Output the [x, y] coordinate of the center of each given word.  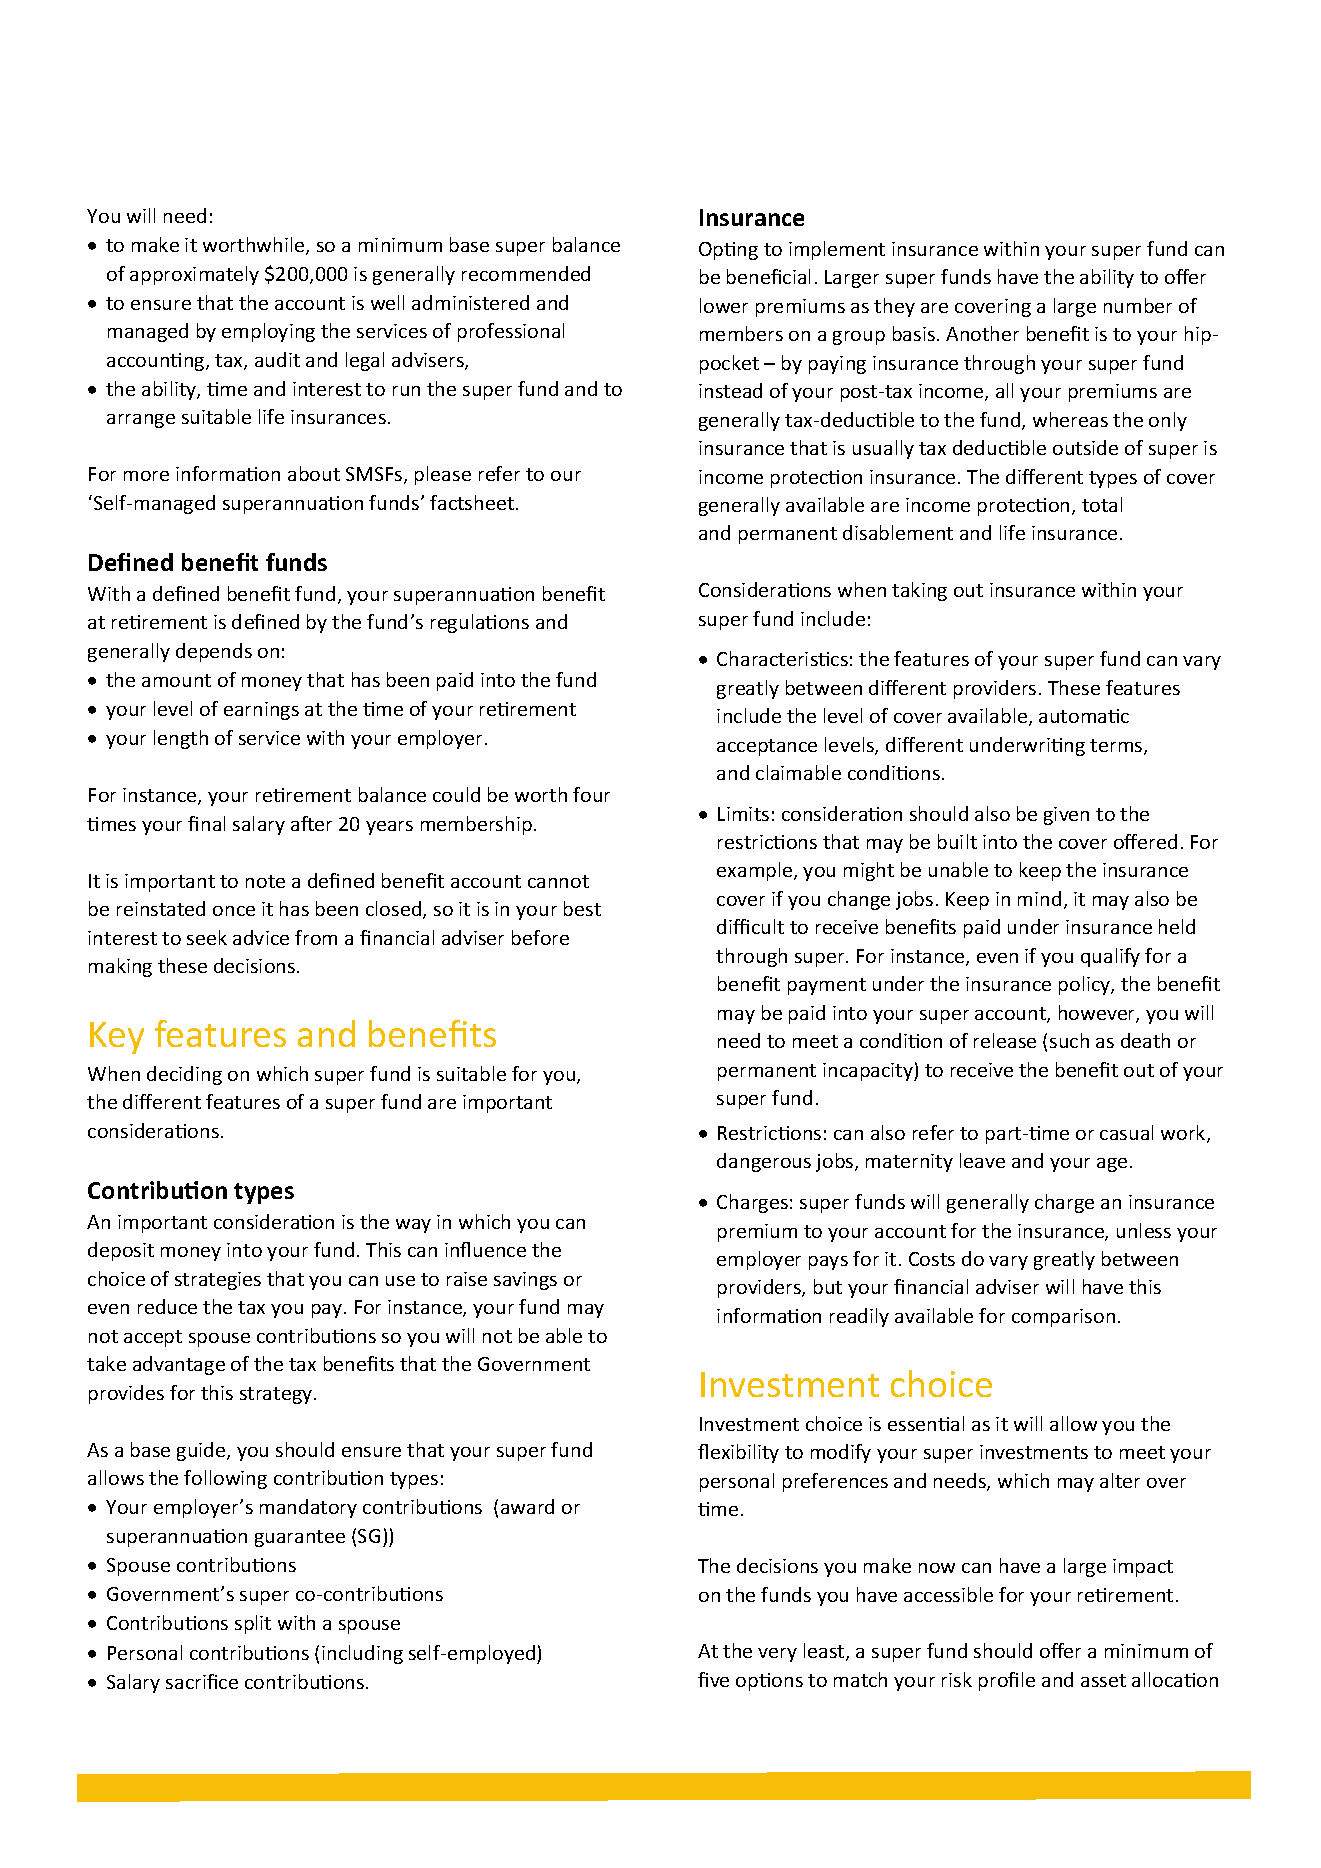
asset [1103, 1680]
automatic [1084, 716]
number [1138, 305]
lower [724, 305]
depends [214, 652]
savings [525, 1281]
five [713, 1679]
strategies [218, 1281]
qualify [1110, 957]
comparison [1063, 1318]
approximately [194, 275]
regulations [480, 623]
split [253, 1624]
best [582, 908]
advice [261, 937]
